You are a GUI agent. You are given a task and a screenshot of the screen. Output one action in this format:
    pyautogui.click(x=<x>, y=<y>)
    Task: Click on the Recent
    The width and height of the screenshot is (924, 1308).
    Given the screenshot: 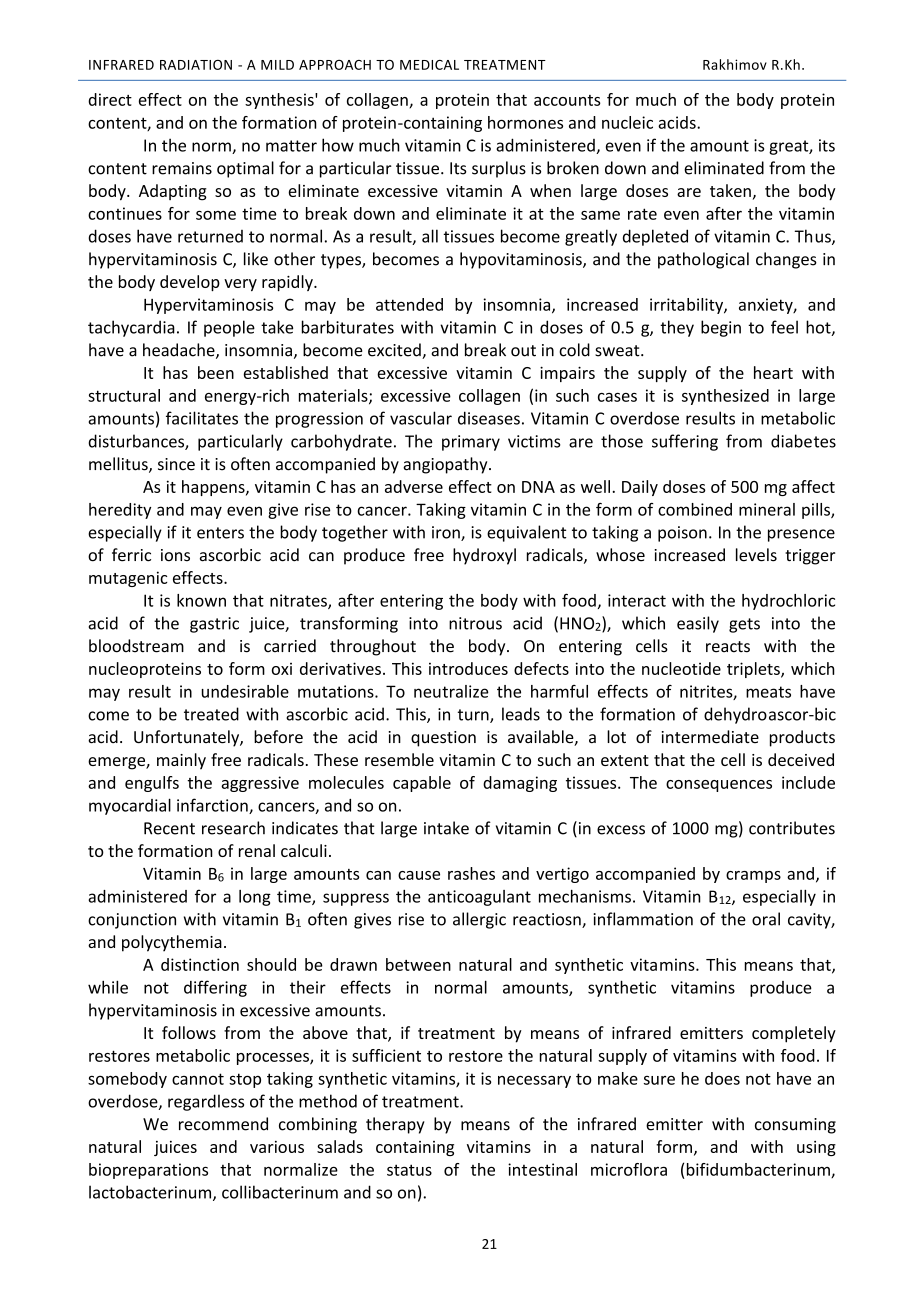 What is the action you would take?
    pyautogui.click(x=169, y=828)
